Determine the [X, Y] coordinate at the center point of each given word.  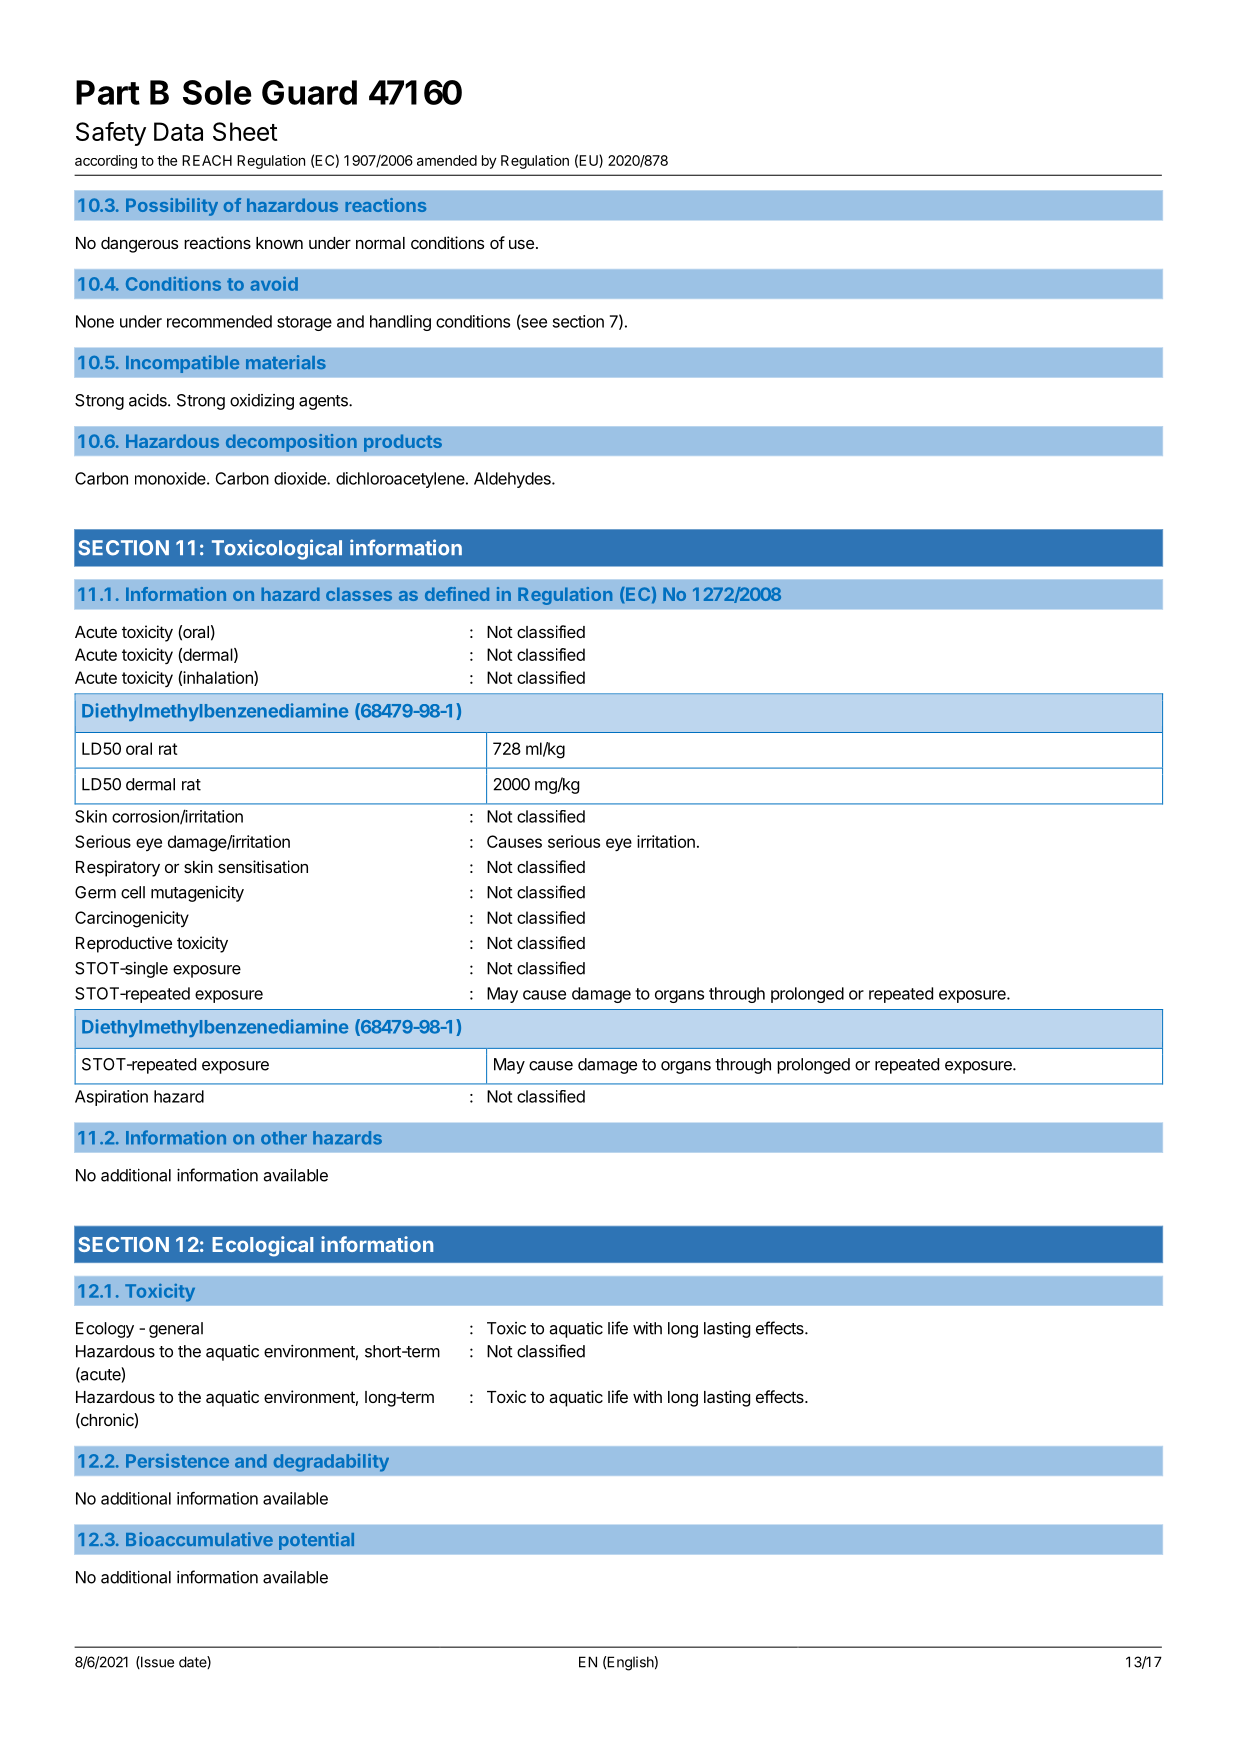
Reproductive [124, 944]
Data [178, 131]
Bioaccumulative [199, 1539]
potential [316, 1541]
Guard [309, 92]
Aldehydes [513, 480]
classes [359, 594]
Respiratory [118, 868]
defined [457, 594]
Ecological [262, 1246]
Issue [156, 1662]
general [176, 1330]
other [284, 1138]
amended [447, 160]
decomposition [291, 443]
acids [149, 400]
